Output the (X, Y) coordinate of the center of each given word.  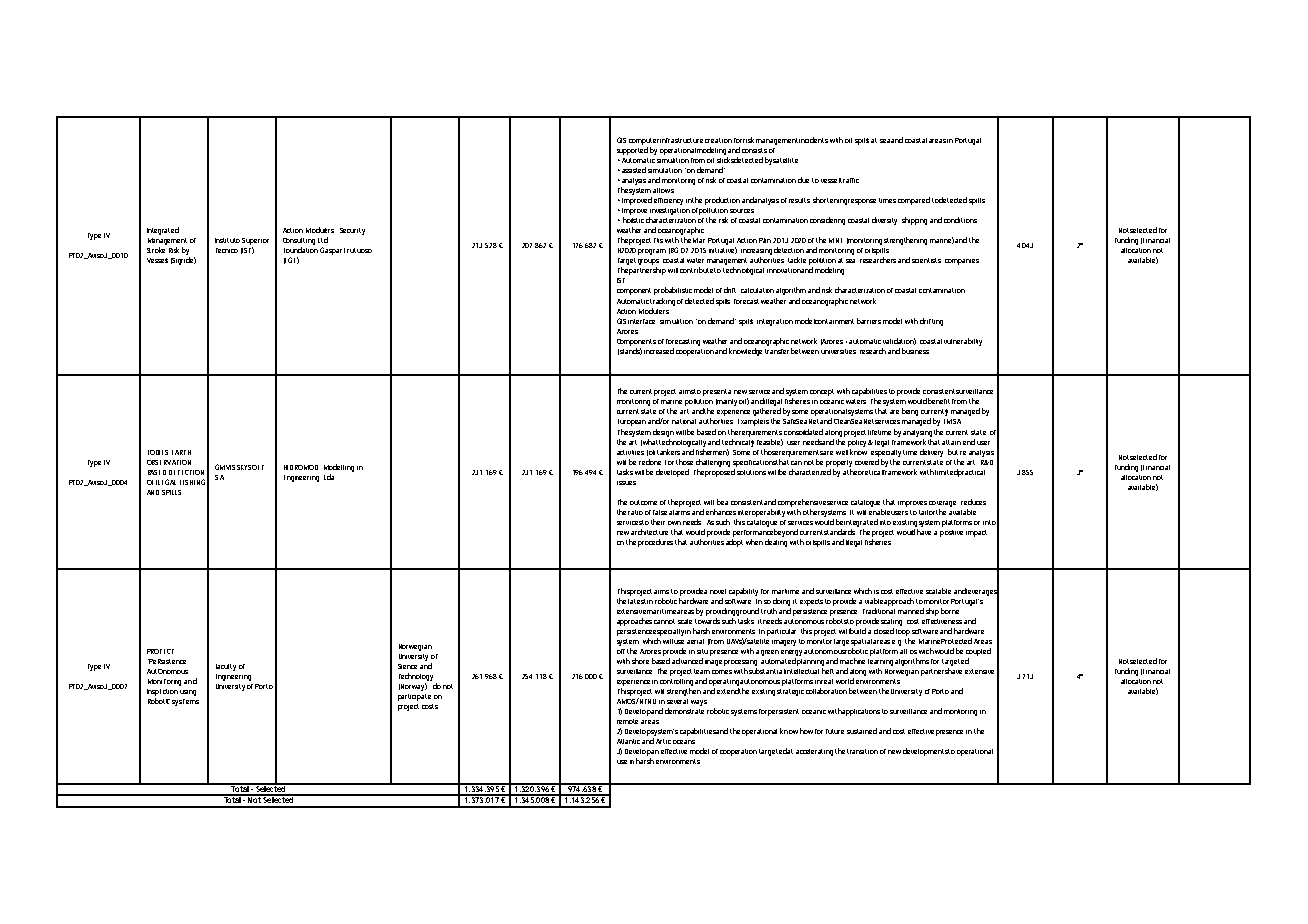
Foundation (301, 250)
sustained (862, 731)
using (188, 693)
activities (630, 452)
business (915, 351)
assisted (634, 170)
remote (627, 721)
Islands (630, 351)
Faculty (226, 667)
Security (352, 231)
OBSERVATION (169, 462)
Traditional (879, 611)
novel (718, 591)
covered (867, 462)
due (803, 180)
